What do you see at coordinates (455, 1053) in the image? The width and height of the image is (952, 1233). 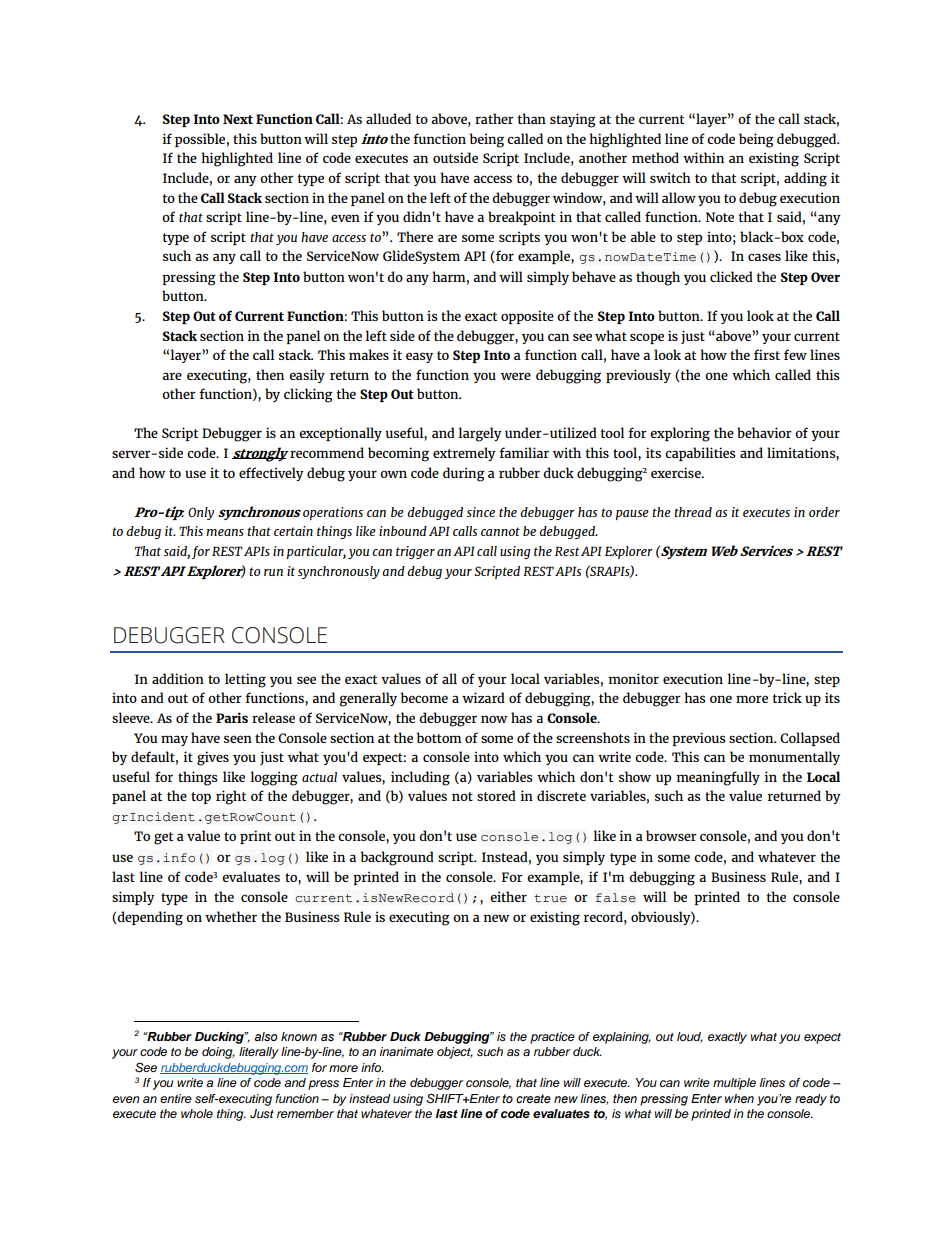 I see `object` at bounding box center [455, 1053].
